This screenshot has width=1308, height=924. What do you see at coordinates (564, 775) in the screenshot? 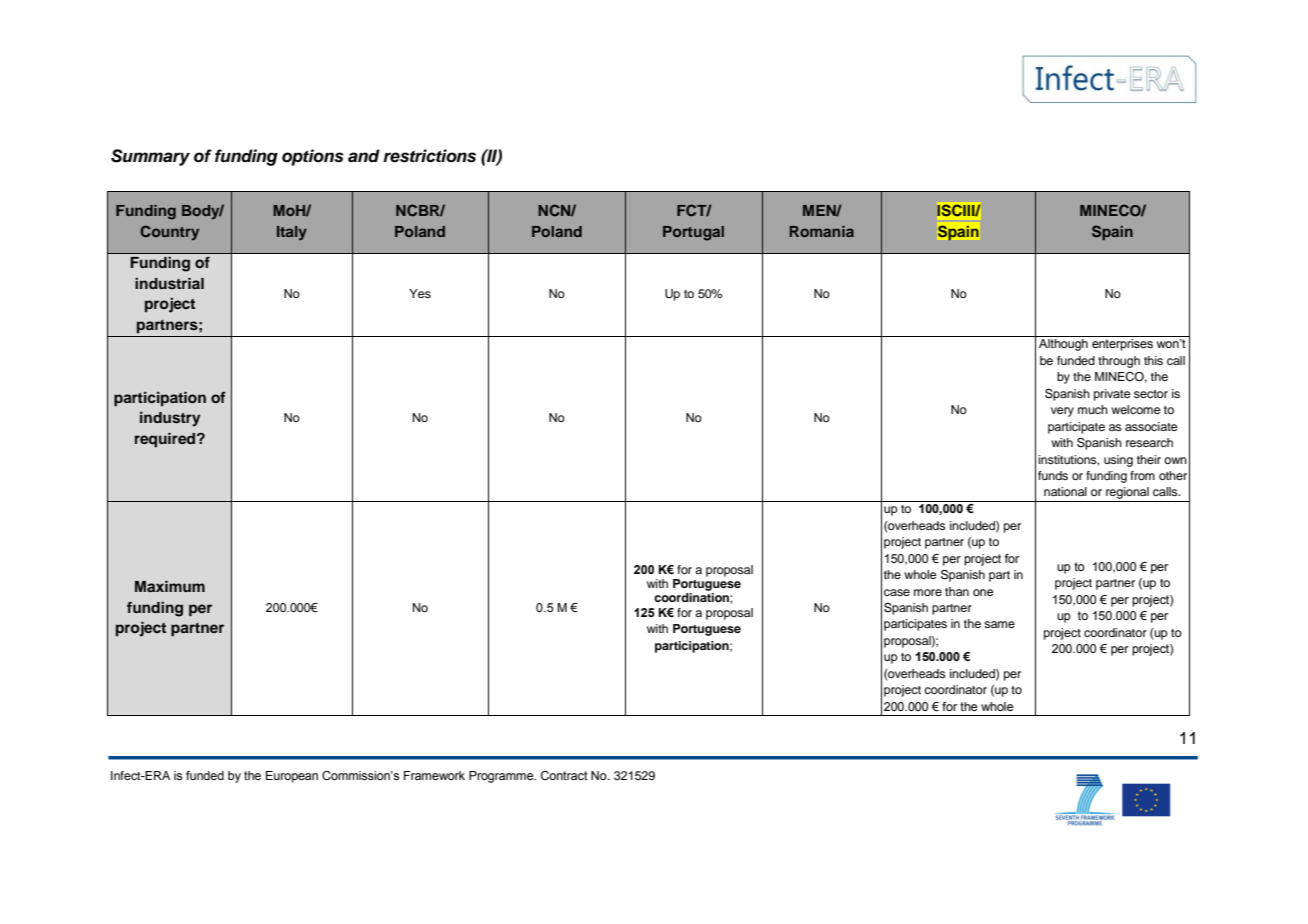
I see `Contract` at bounding box center [564, 775].
